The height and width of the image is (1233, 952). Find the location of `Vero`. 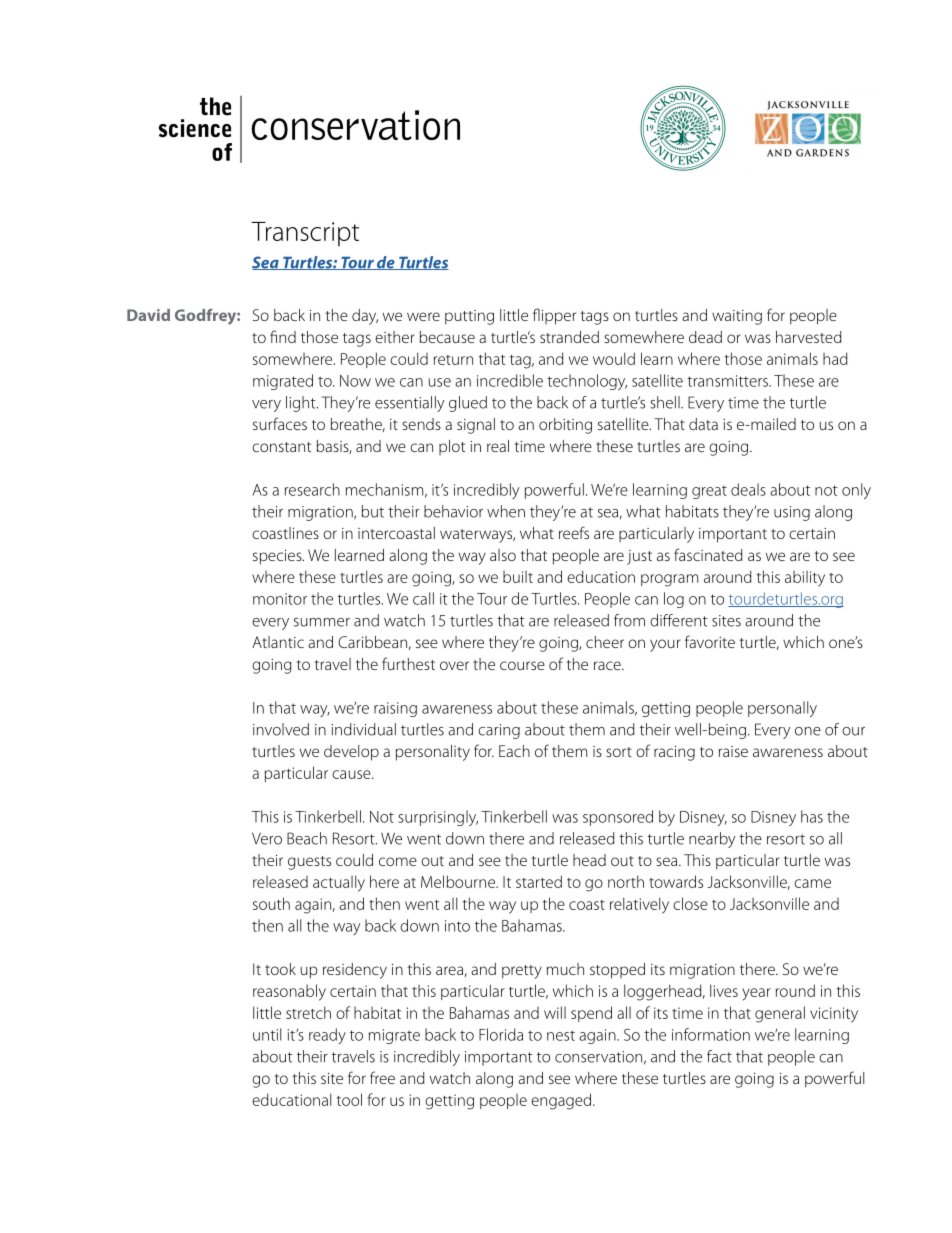

Vero is located at coordinates (267, 838).
